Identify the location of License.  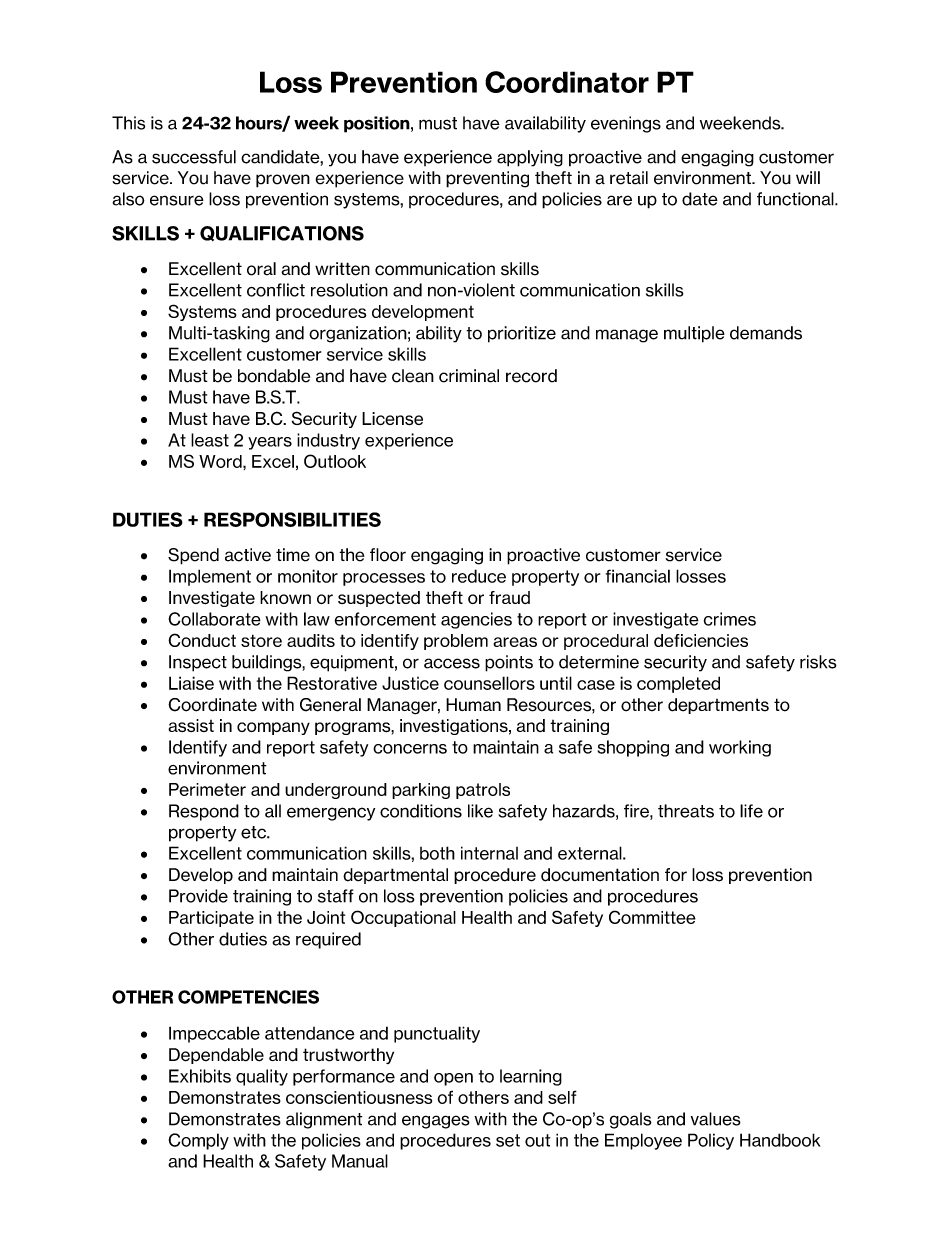
(392, 419).
